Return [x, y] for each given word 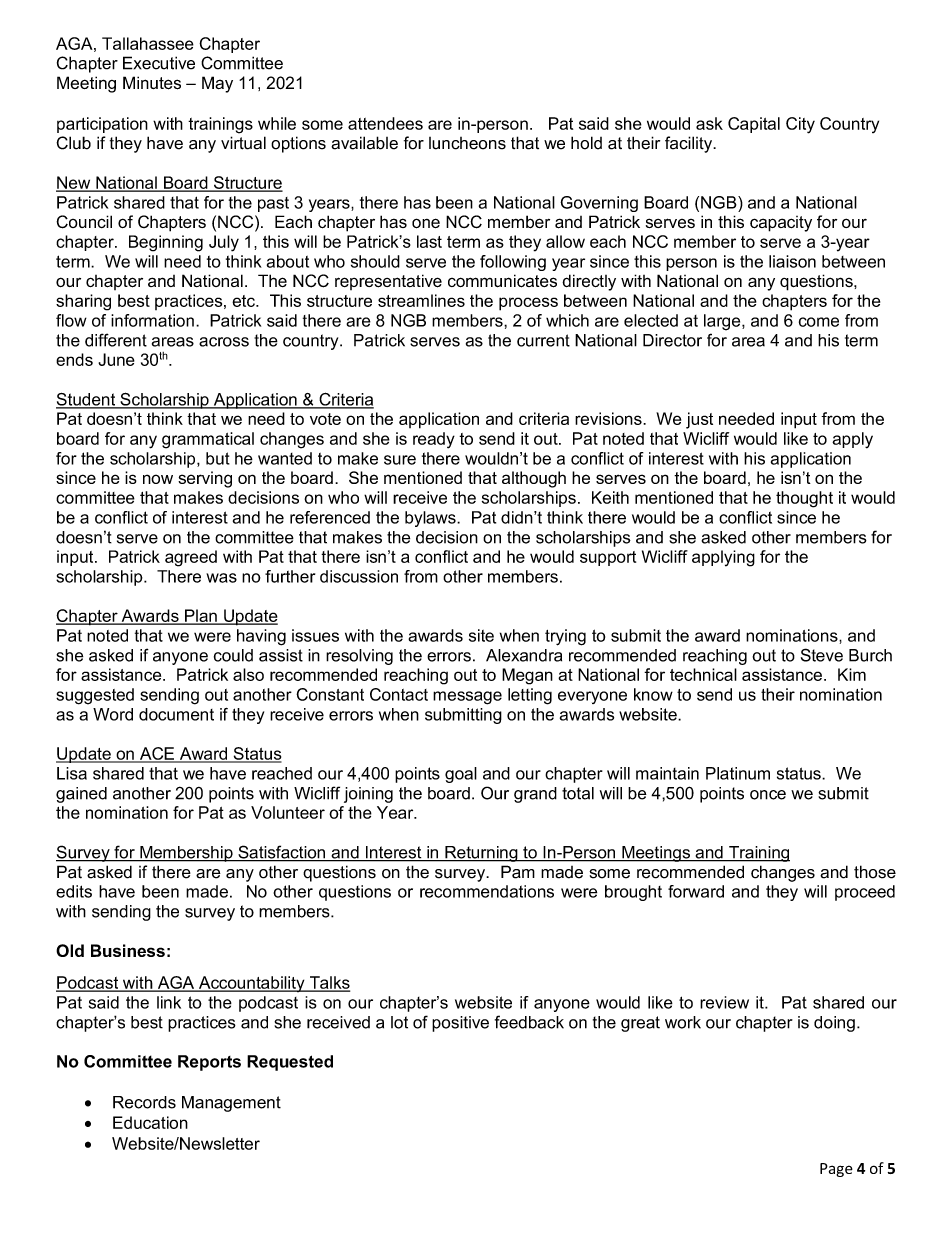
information [152, 320]
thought [804, 499]
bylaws [431, 519]
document [176, 714]
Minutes [152, 83]
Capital [754, 125]
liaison [792, 261]
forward [696, 891]
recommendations [487, 891]
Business [128, 950]
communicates [502, 281]
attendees [385, 123]
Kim [852, 674]
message [467, 698]
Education [150, 1122]
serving [205, 479]
